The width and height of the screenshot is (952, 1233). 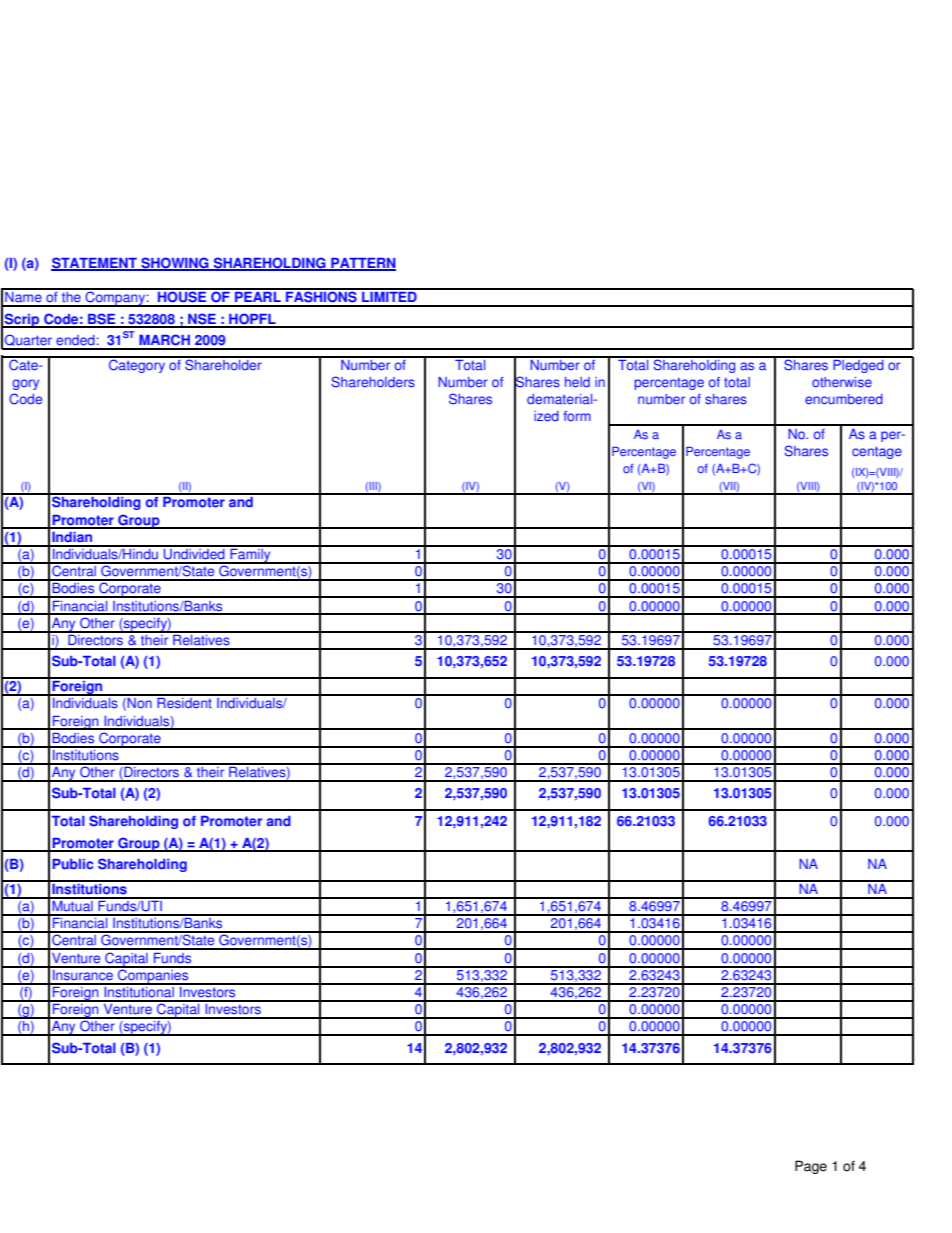 What do you see at coordinates (362, 264) in the screenshot?
I see `PATTERN` at bounding box center [362, 264].
